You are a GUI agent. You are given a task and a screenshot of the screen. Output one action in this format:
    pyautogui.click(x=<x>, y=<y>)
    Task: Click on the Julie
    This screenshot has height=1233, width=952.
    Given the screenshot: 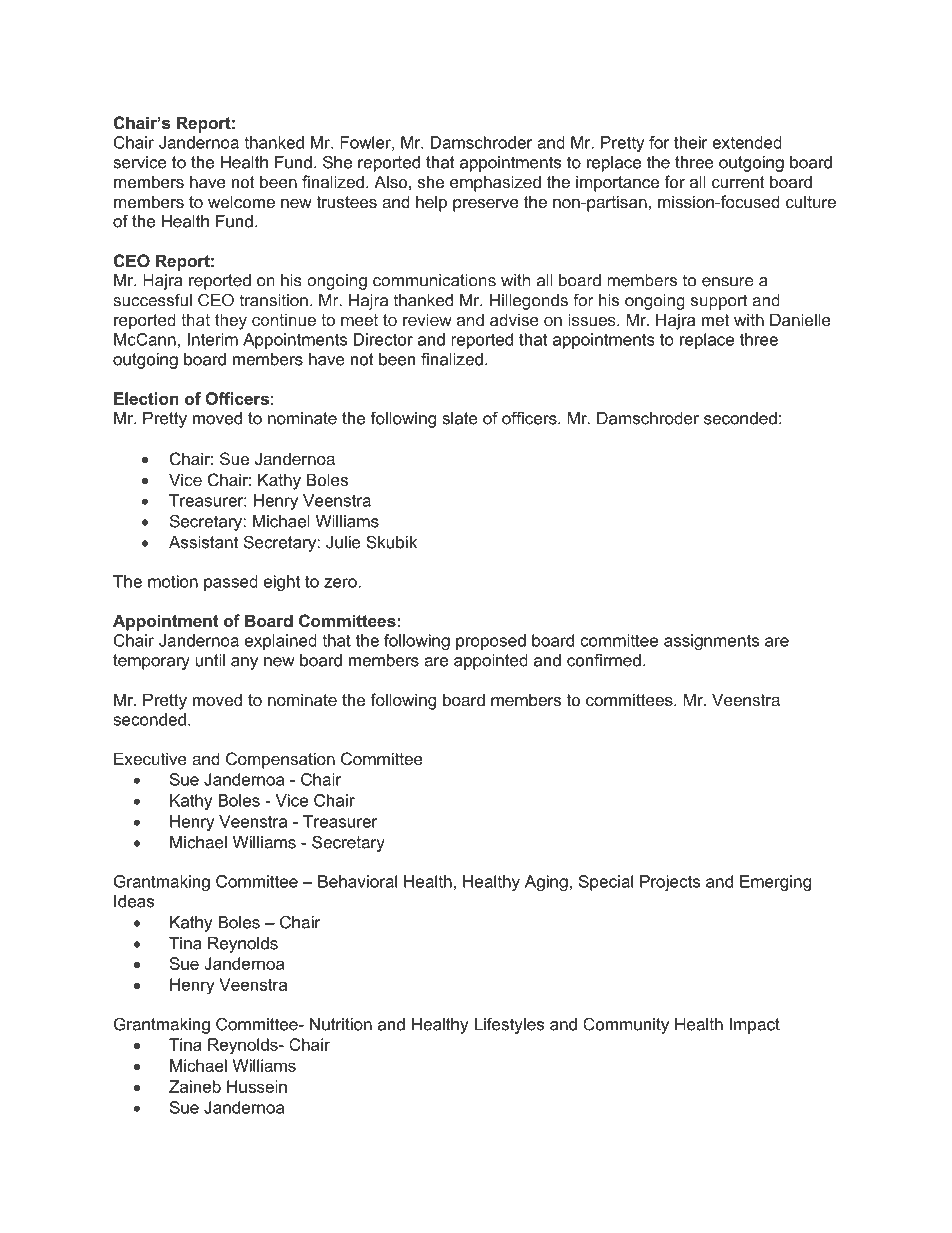 What is the action you would take?
    pyautogui.click(x=343, y=542)
